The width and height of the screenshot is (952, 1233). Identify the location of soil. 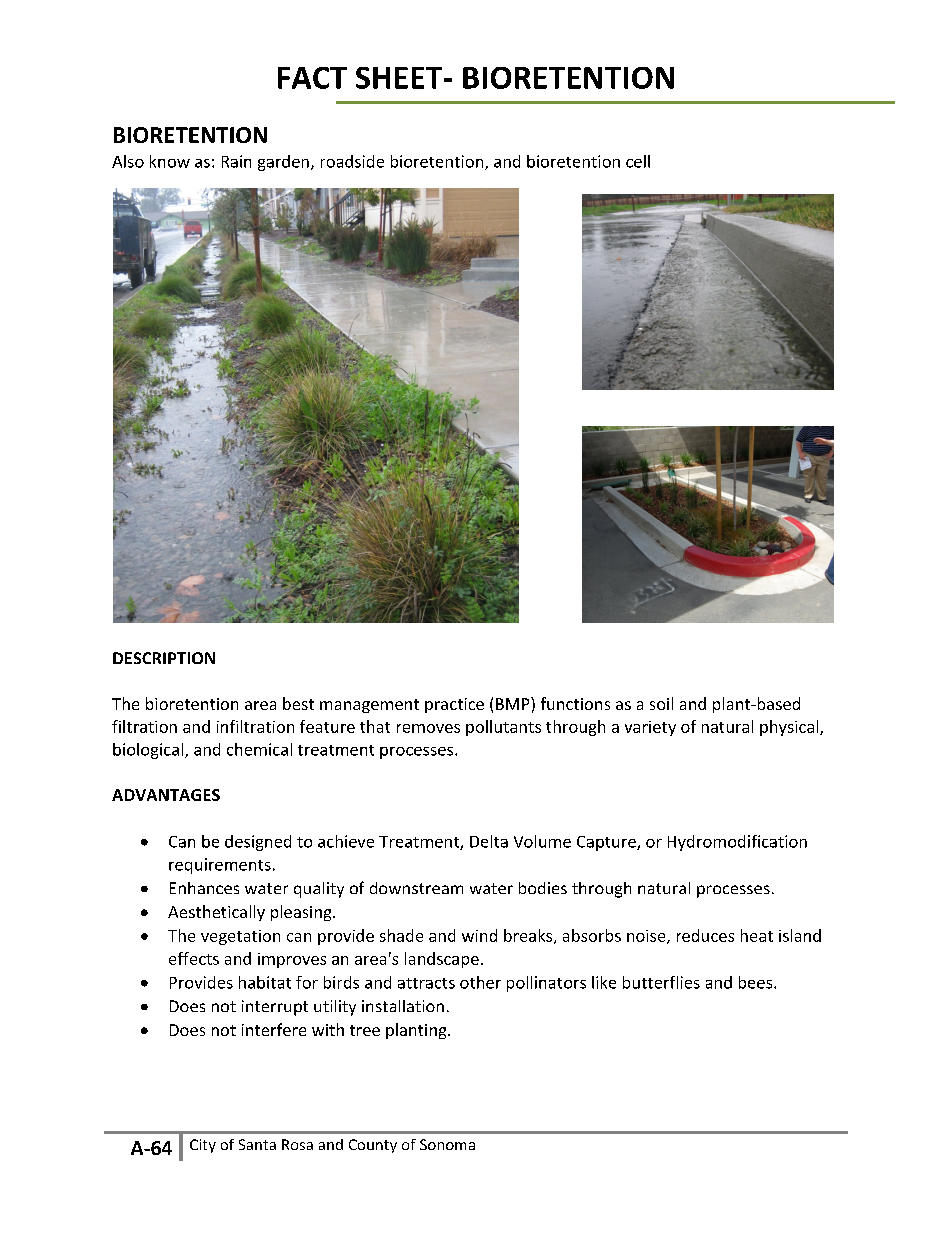
(661, 703).
